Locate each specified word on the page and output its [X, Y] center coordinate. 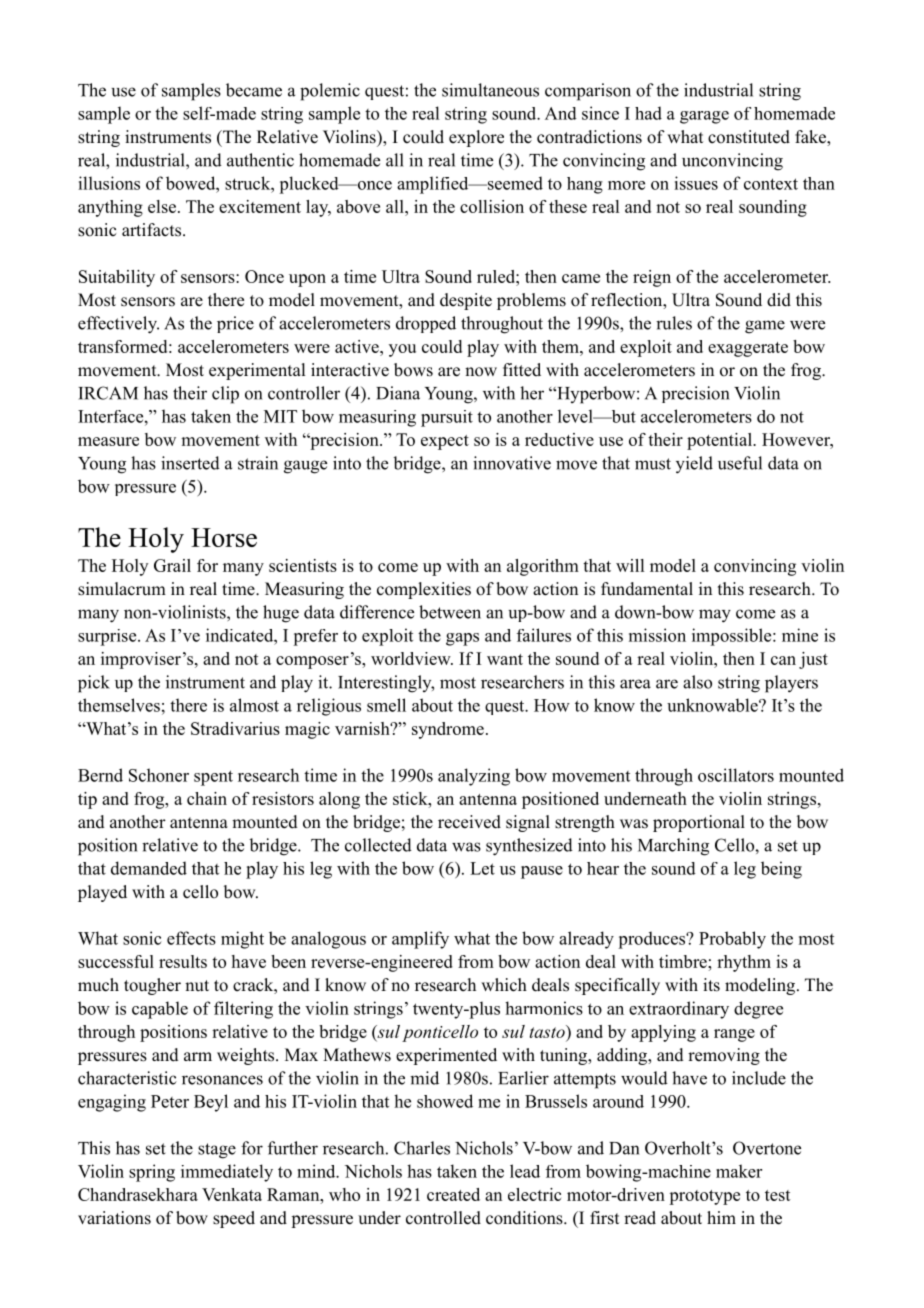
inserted [190, 463]
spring [152, 1173]
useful [740, 463]
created [453, 1194]
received [469, 822]
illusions [109, 183]
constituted [749, 137]
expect [445, 442]
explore [476, 138]
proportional [699, 823]
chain [207, 798]
